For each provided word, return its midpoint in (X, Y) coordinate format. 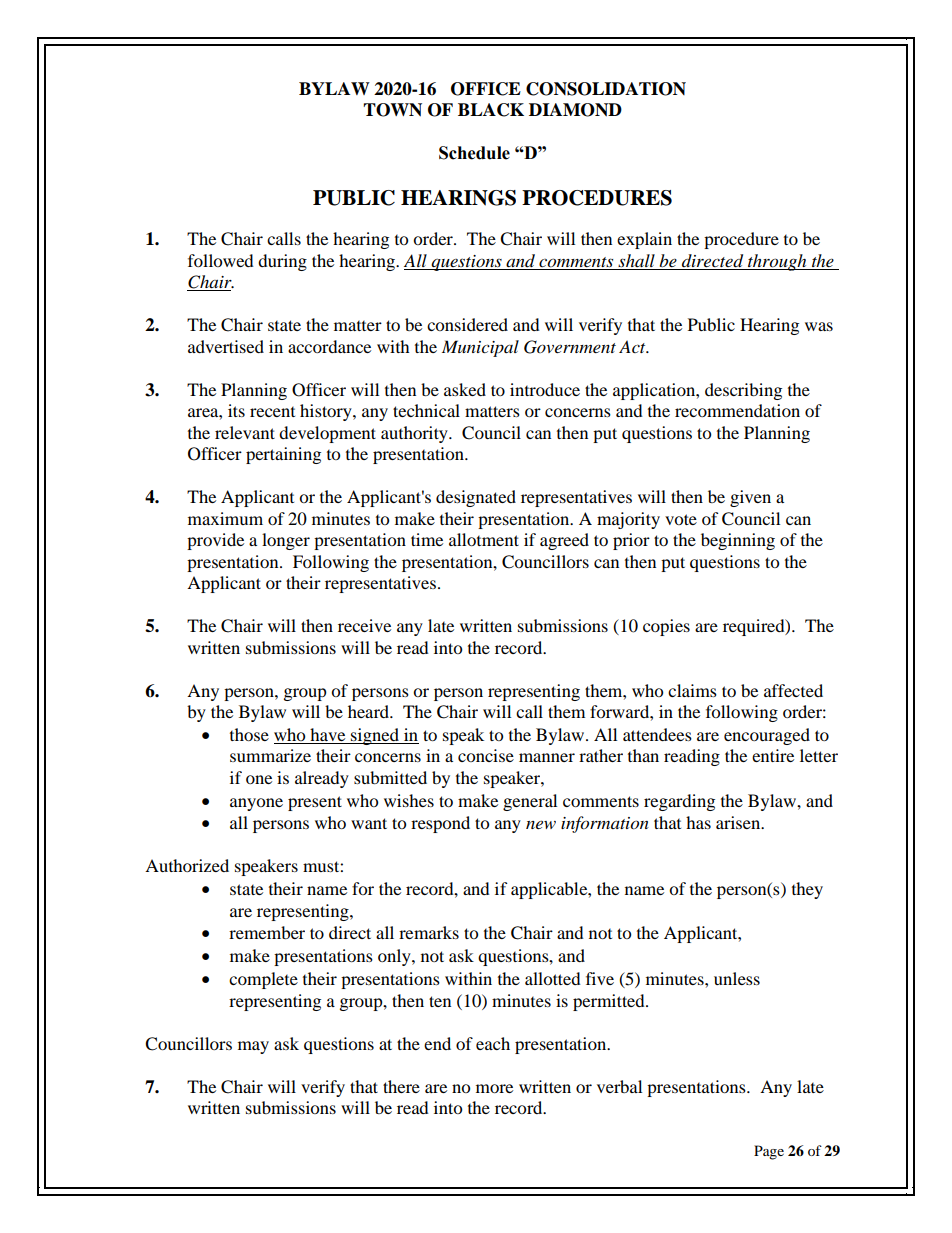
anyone (256, 804)
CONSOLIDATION (606, 89)
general (530, 802)
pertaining (283, 455)
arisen (739, 822)
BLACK (491, 110)
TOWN (392, 110)
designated (476, 498)
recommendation (737, 410)
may (253, 1047)
